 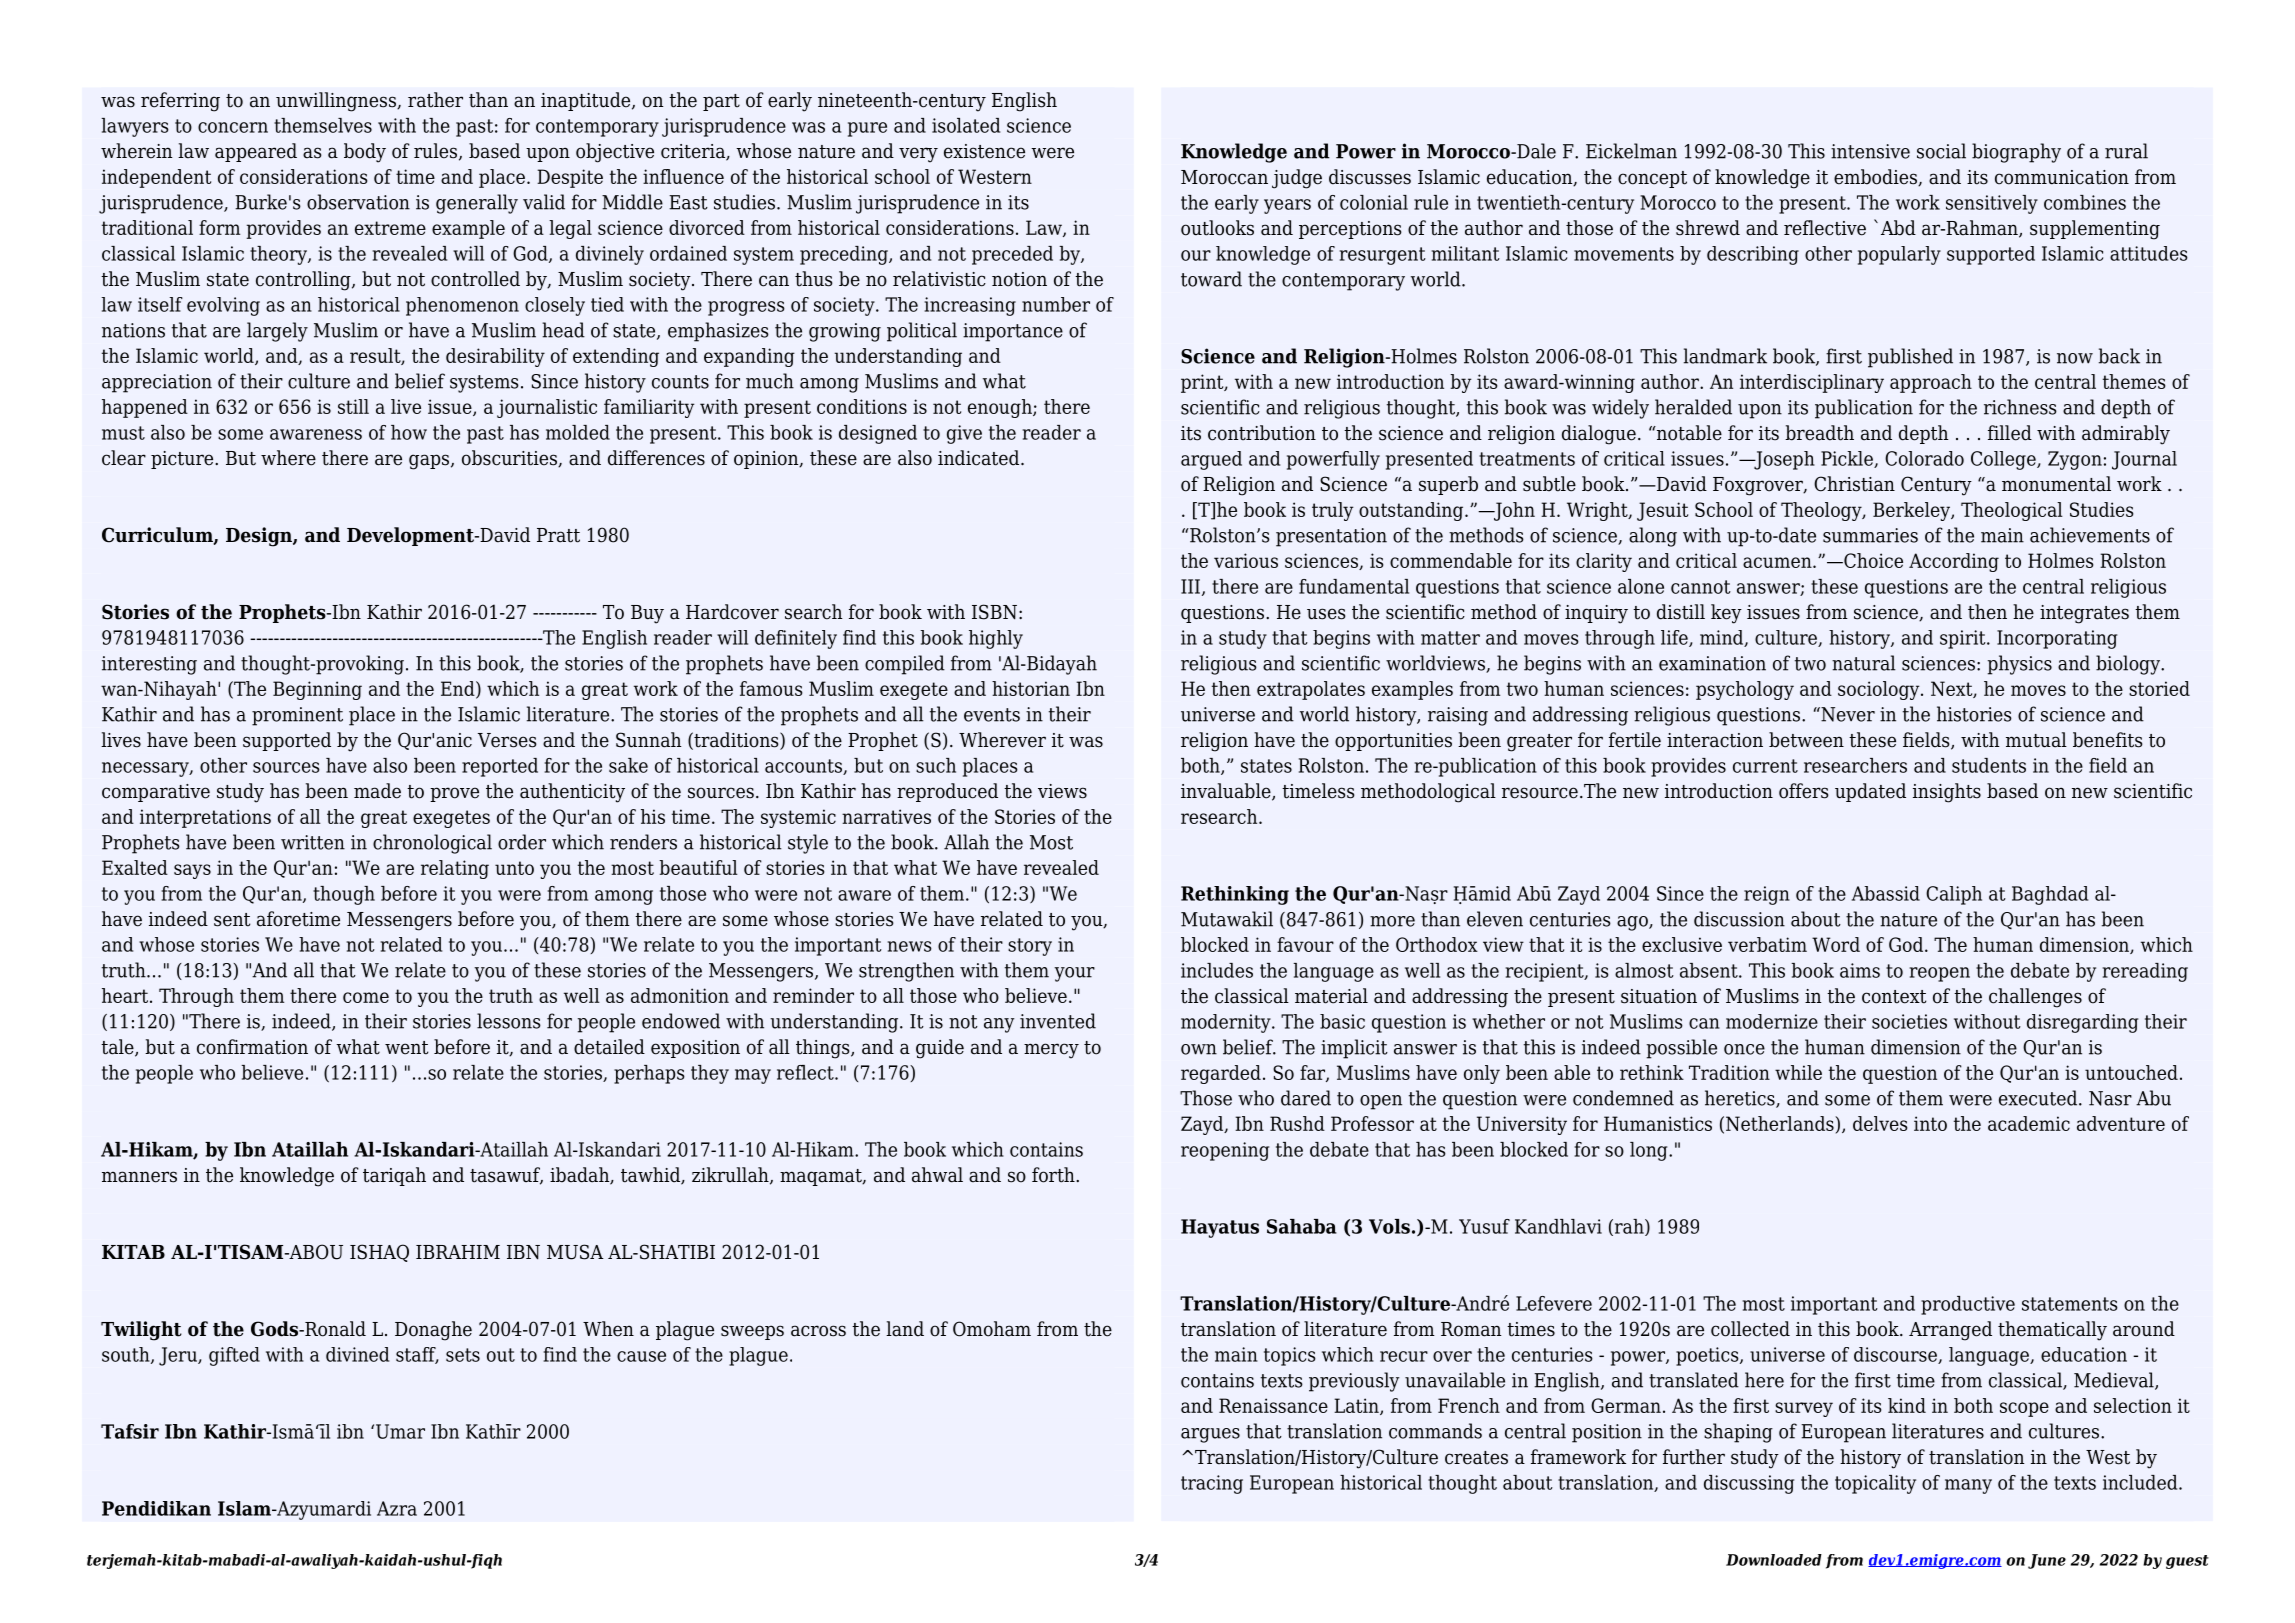 What do you see at coordinates (397, 1508) in the screenshot?
I see `Azra` at bounding box center [397, 1508].
